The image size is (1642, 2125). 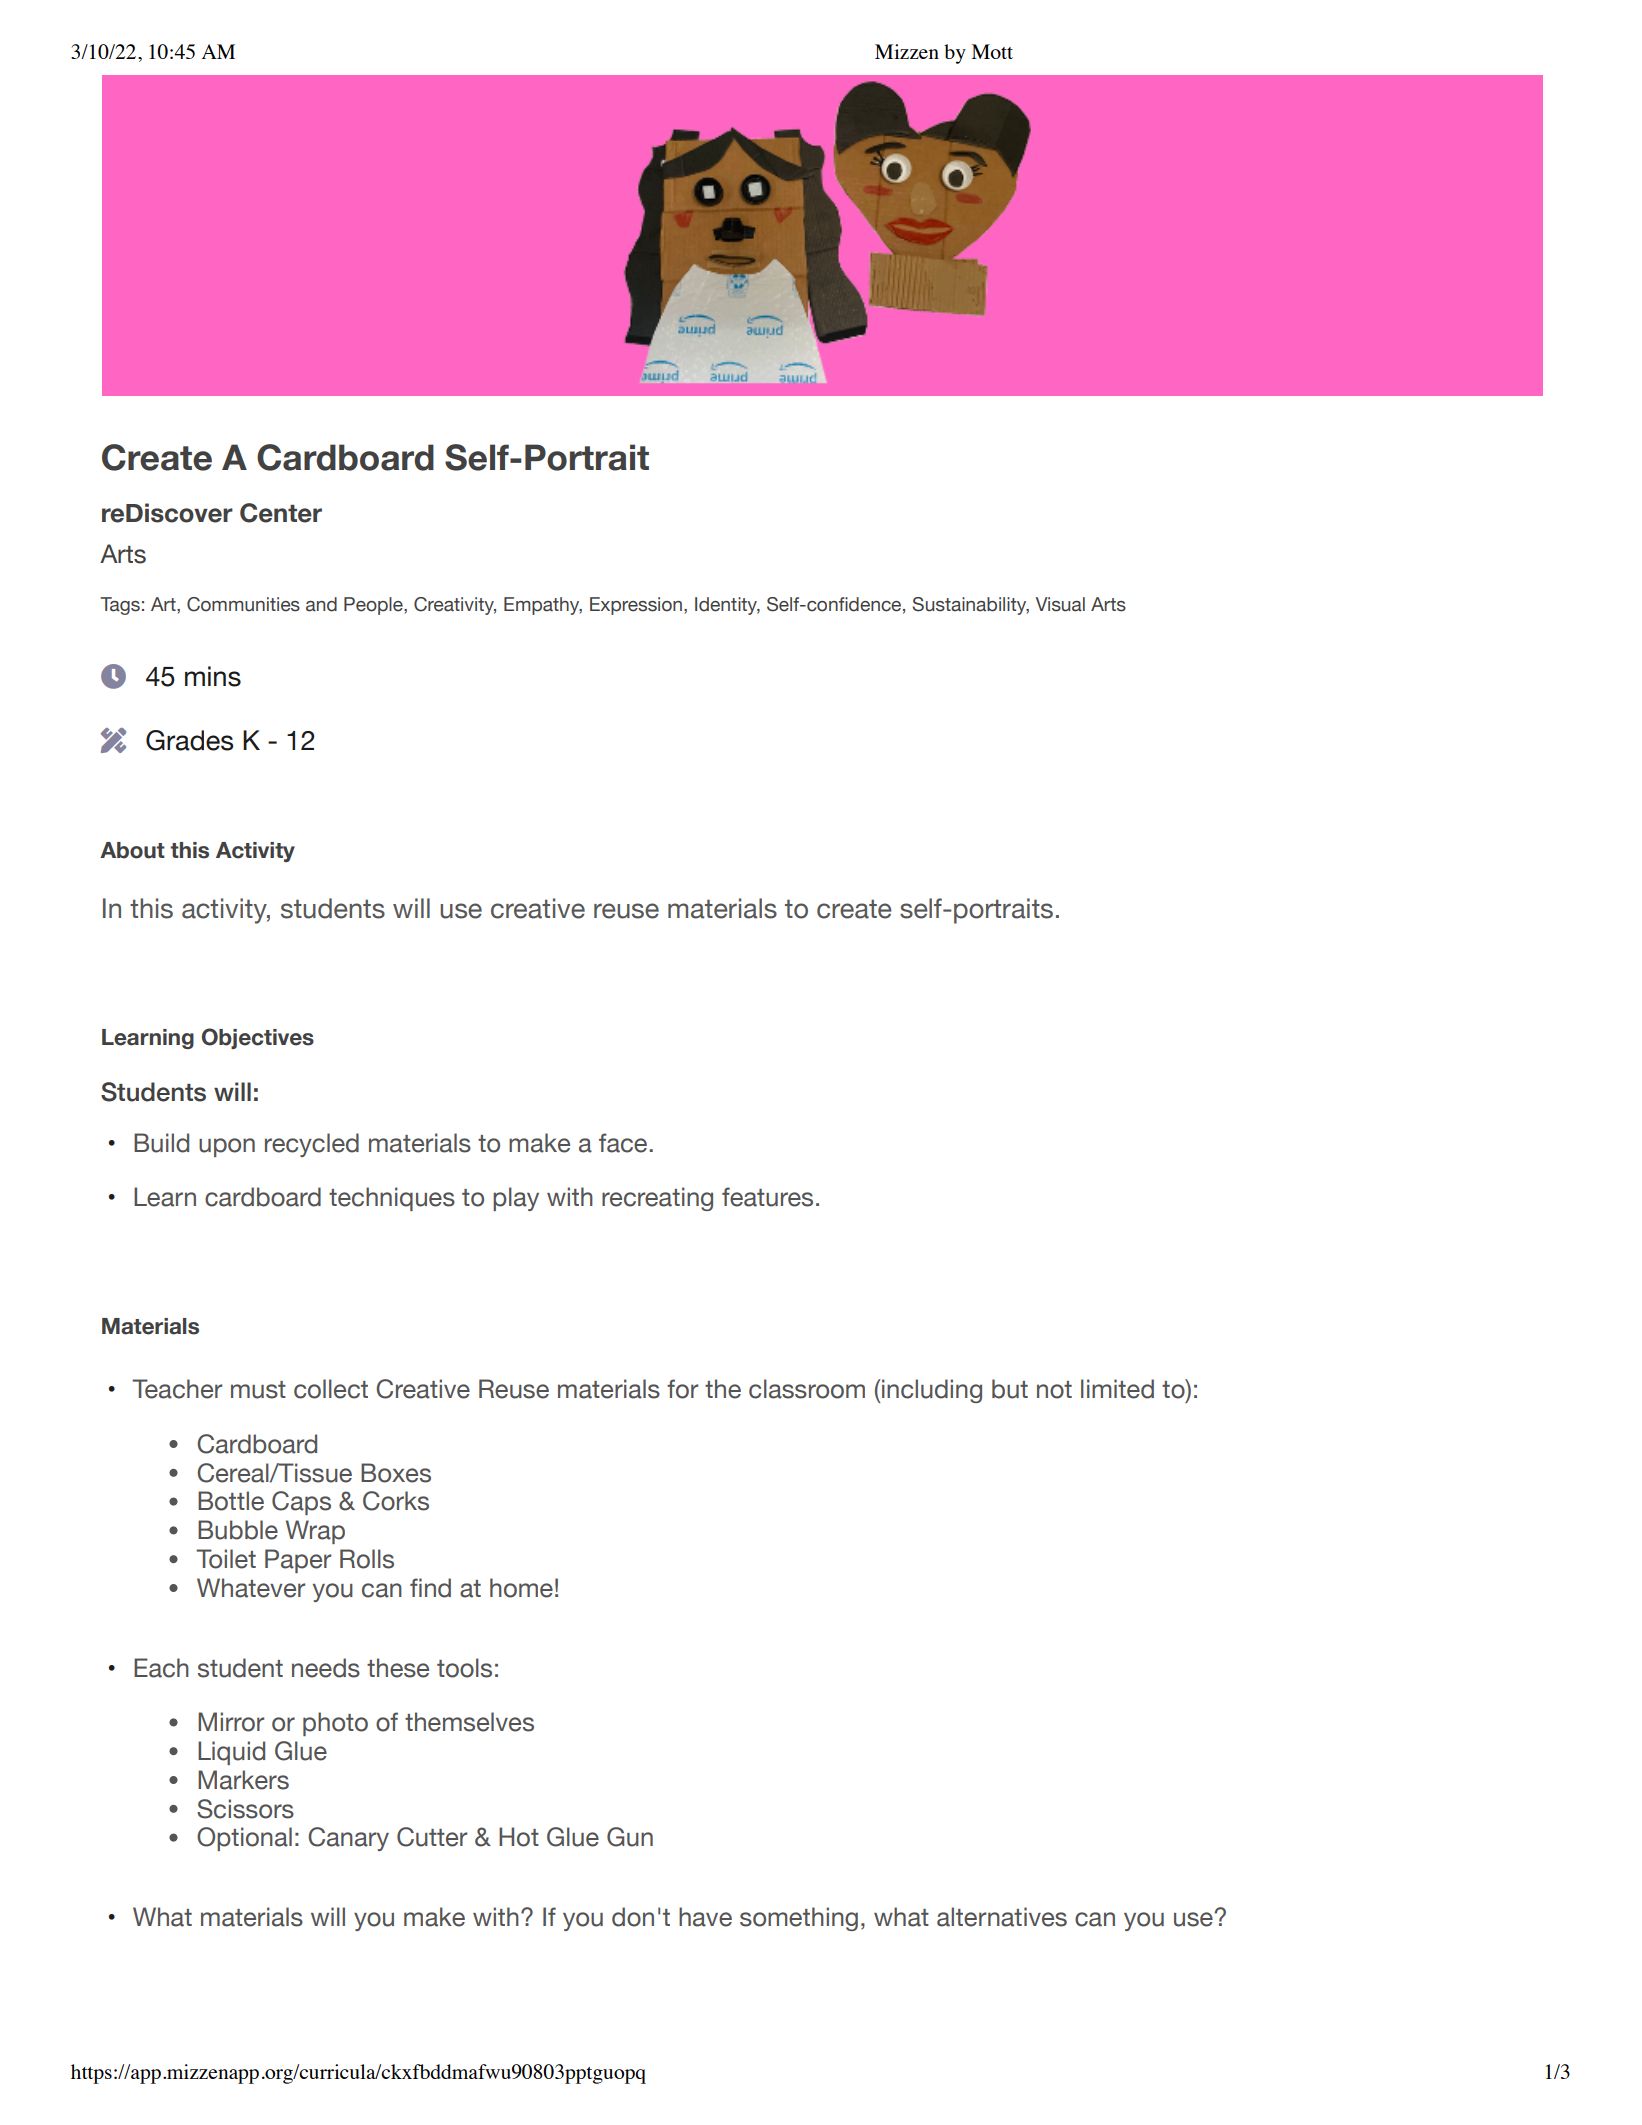 What do you see at coordinates (630, 1837) in the screenshot?
I see `Gun` at bounding box center [630, 1837].
